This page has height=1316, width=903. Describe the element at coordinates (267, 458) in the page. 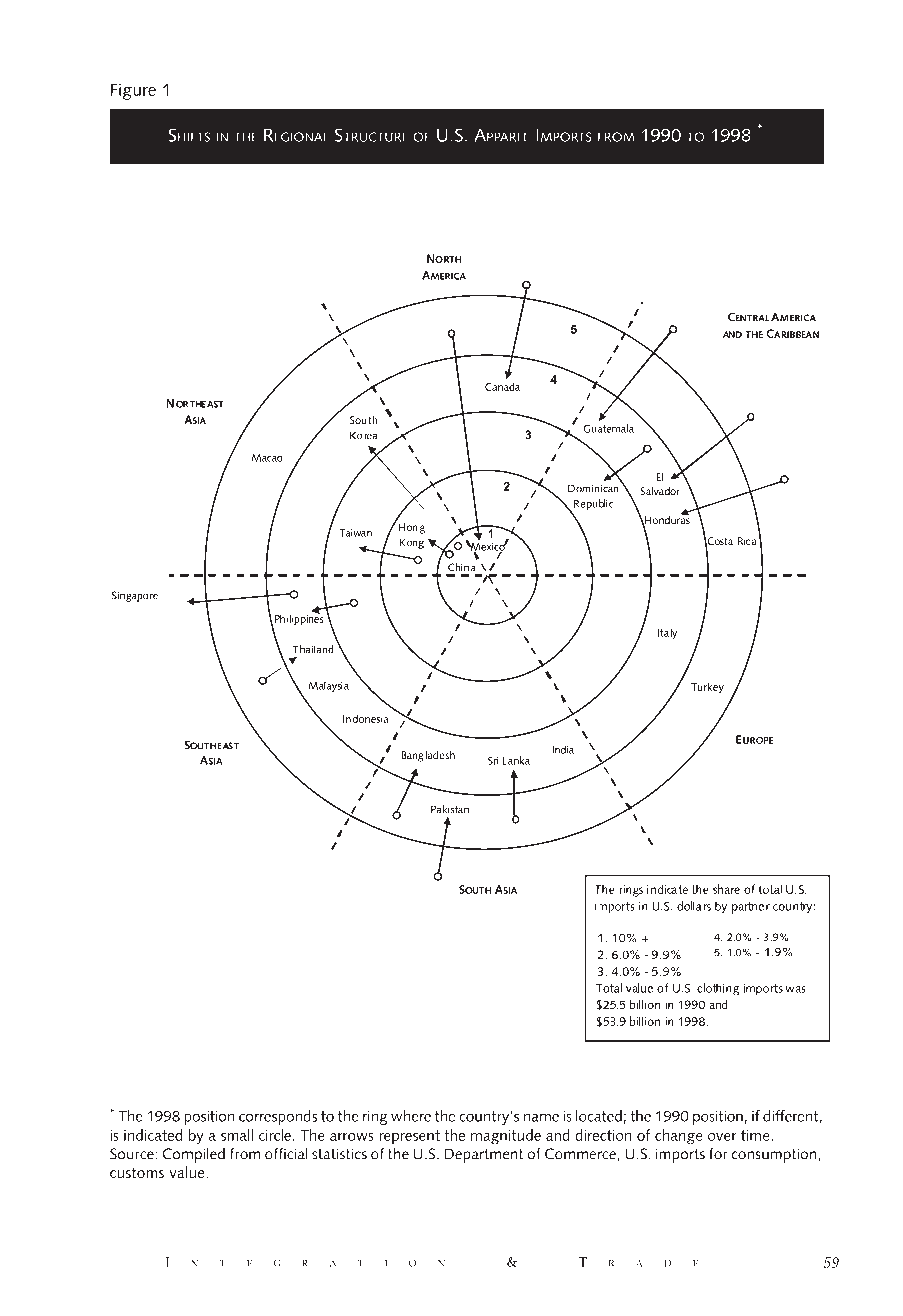

I see `Macao` at that location.
